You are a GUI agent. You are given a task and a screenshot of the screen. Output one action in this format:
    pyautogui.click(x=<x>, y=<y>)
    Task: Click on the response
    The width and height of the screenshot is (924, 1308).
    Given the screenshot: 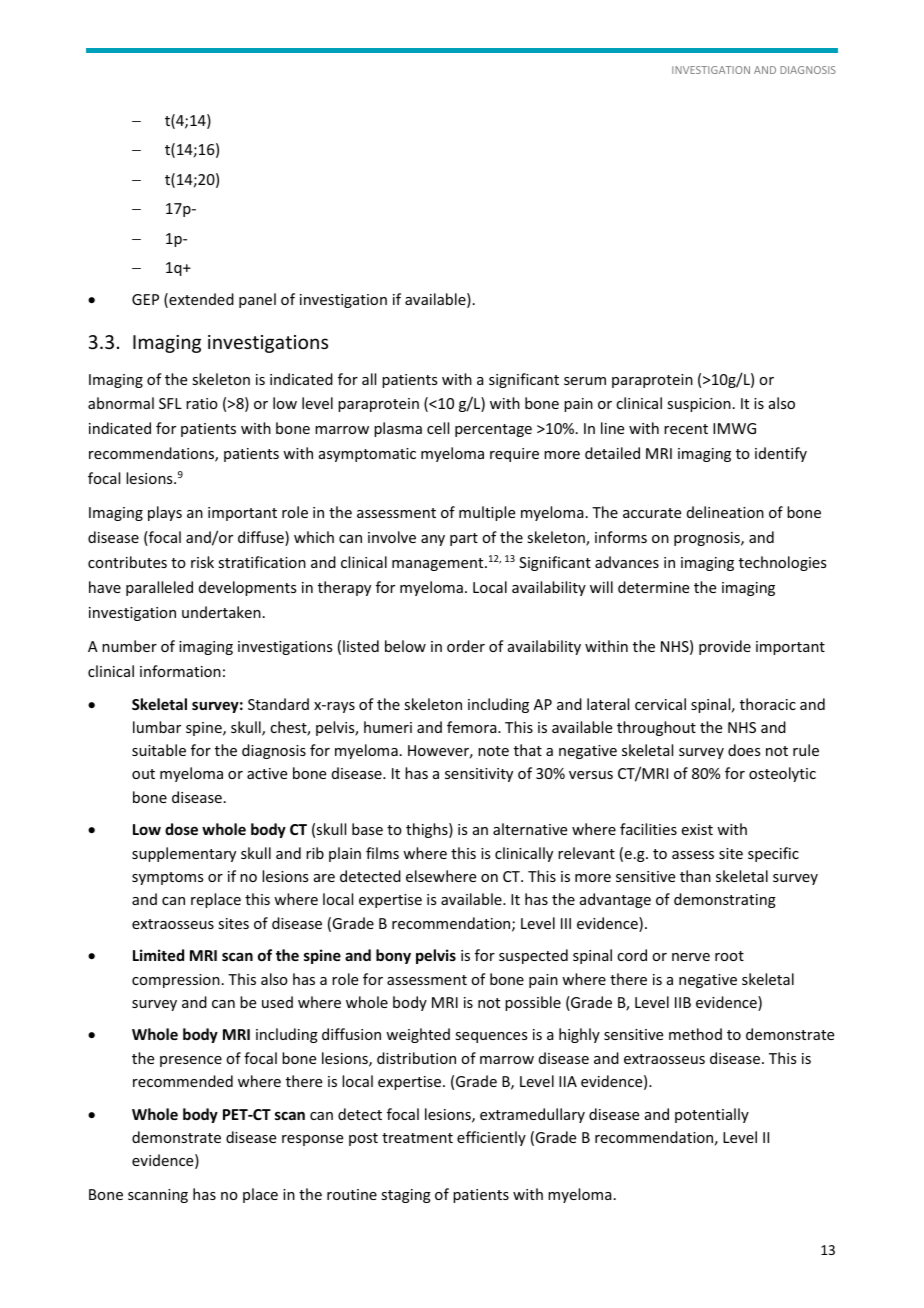 What is the action you would take?
    pyautogui.click(x=312, y=1140)
